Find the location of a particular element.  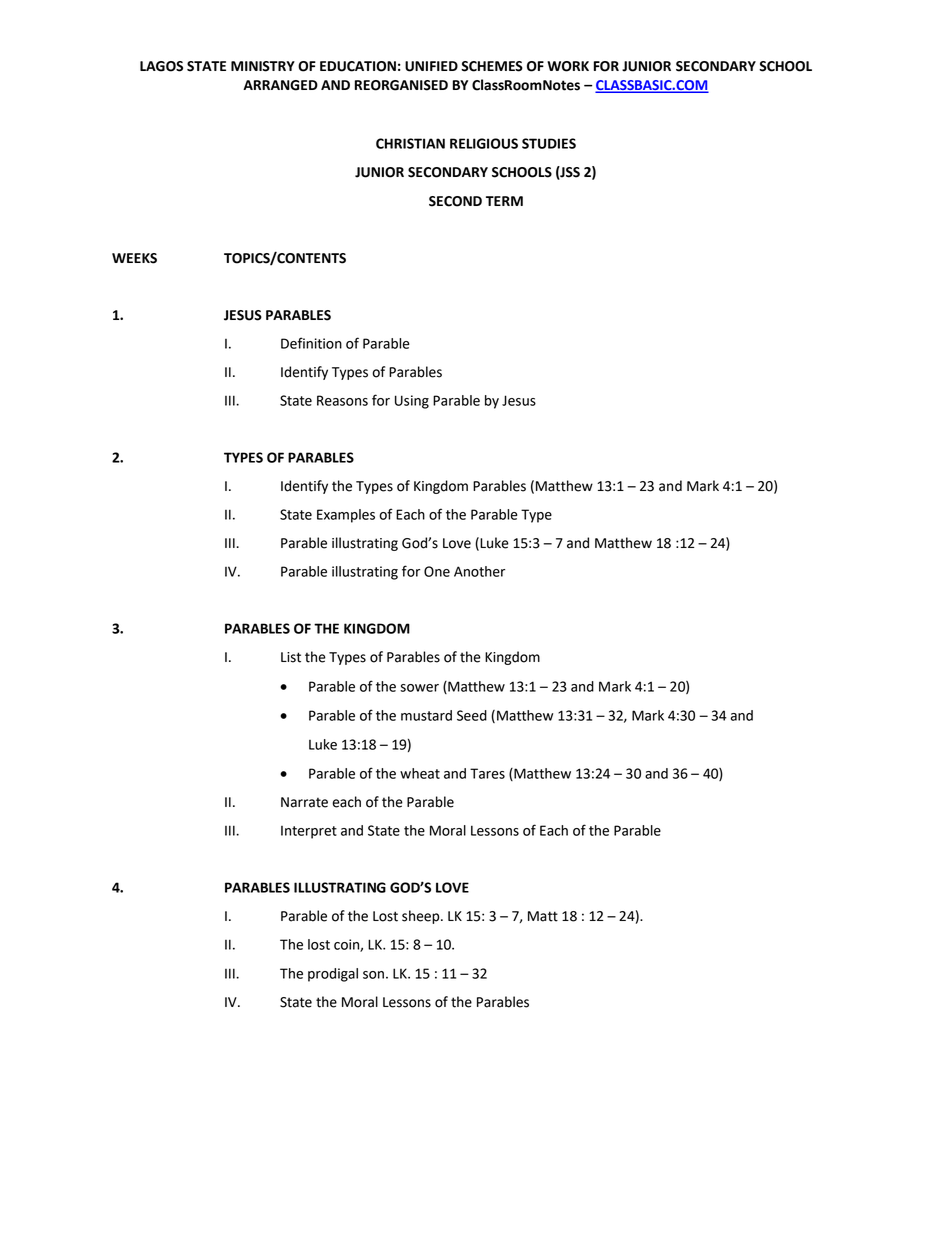

Reasons is located at coordinates (342, 400).
